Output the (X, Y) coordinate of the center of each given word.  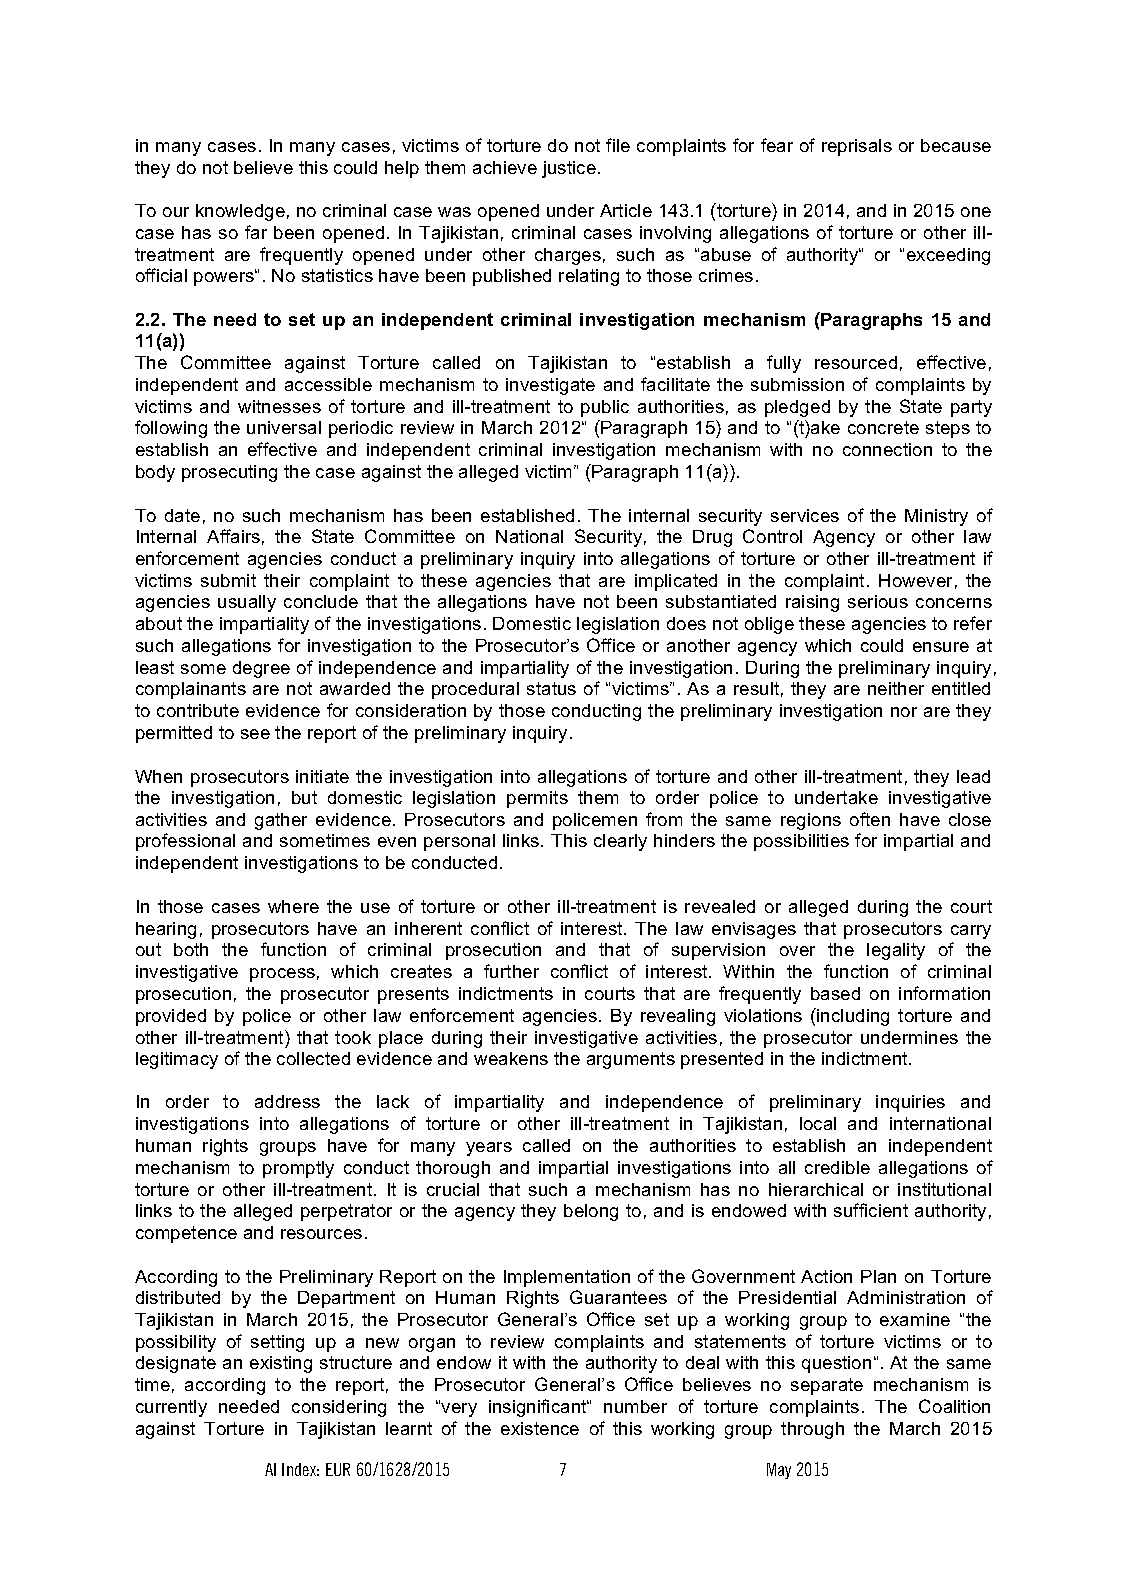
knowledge (240, 212)
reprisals (857, 147)
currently (171, 1408)
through (812, 1430)
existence (540, 1428)
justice (569, 169)
